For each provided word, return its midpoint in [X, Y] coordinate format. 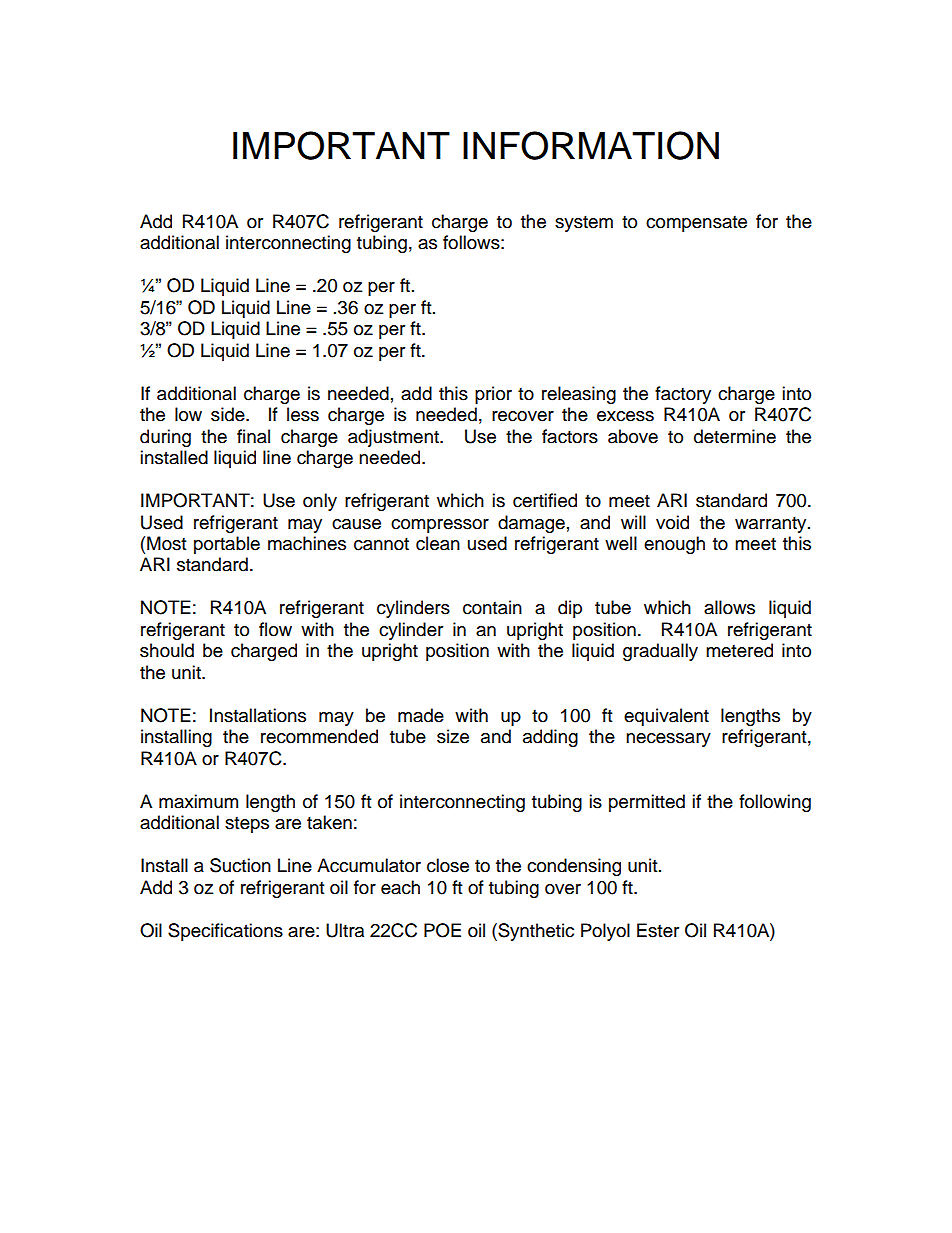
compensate [696, 224]
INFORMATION [591, 145]
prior [493, 395]
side [229, 414]
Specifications [225, 932]
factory [683, 395]
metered [739, 650]
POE [442, 930]
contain [492, 607]
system [584, 224]
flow [275, 629]
